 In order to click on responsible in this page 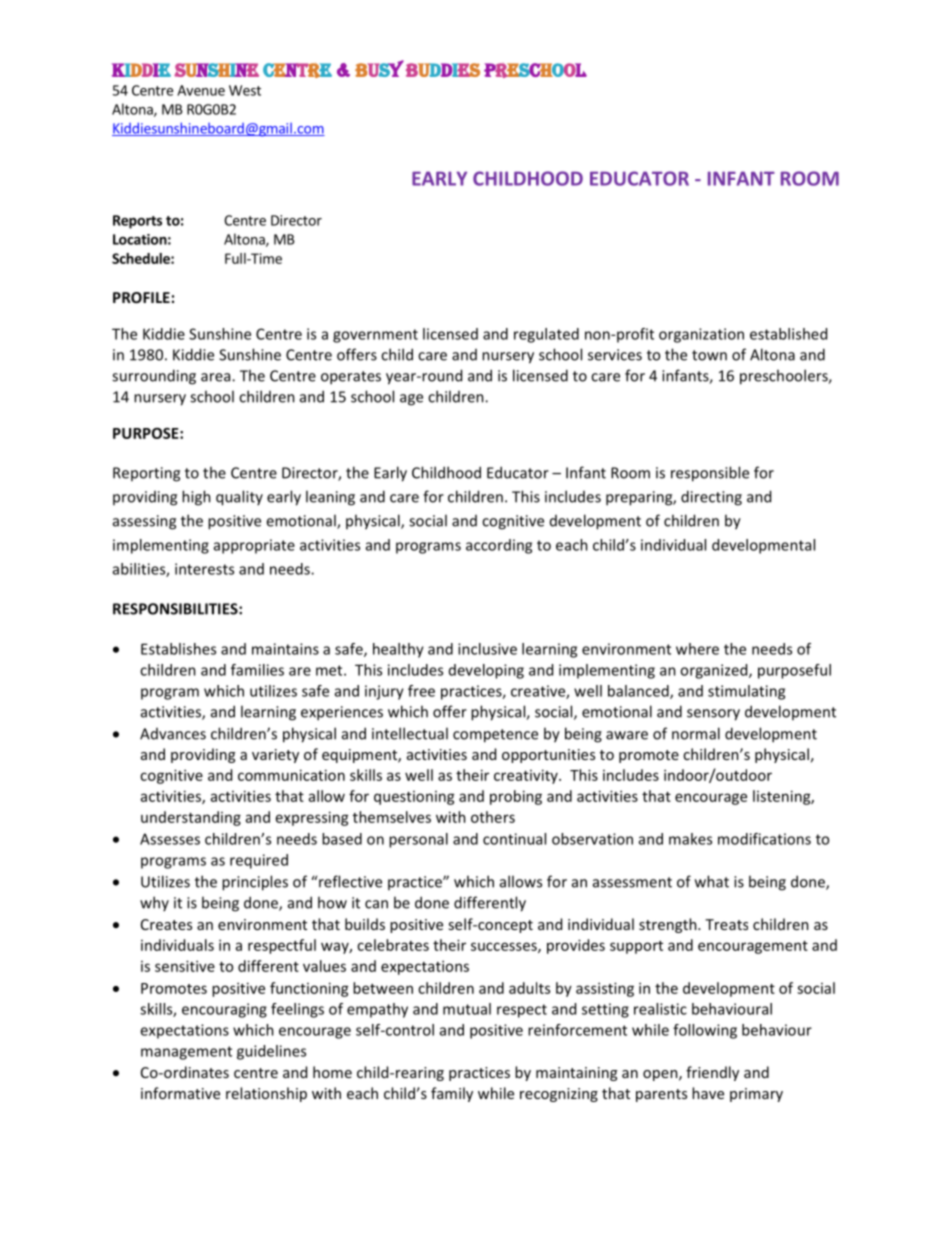, I will do `click(710, 474)`.
